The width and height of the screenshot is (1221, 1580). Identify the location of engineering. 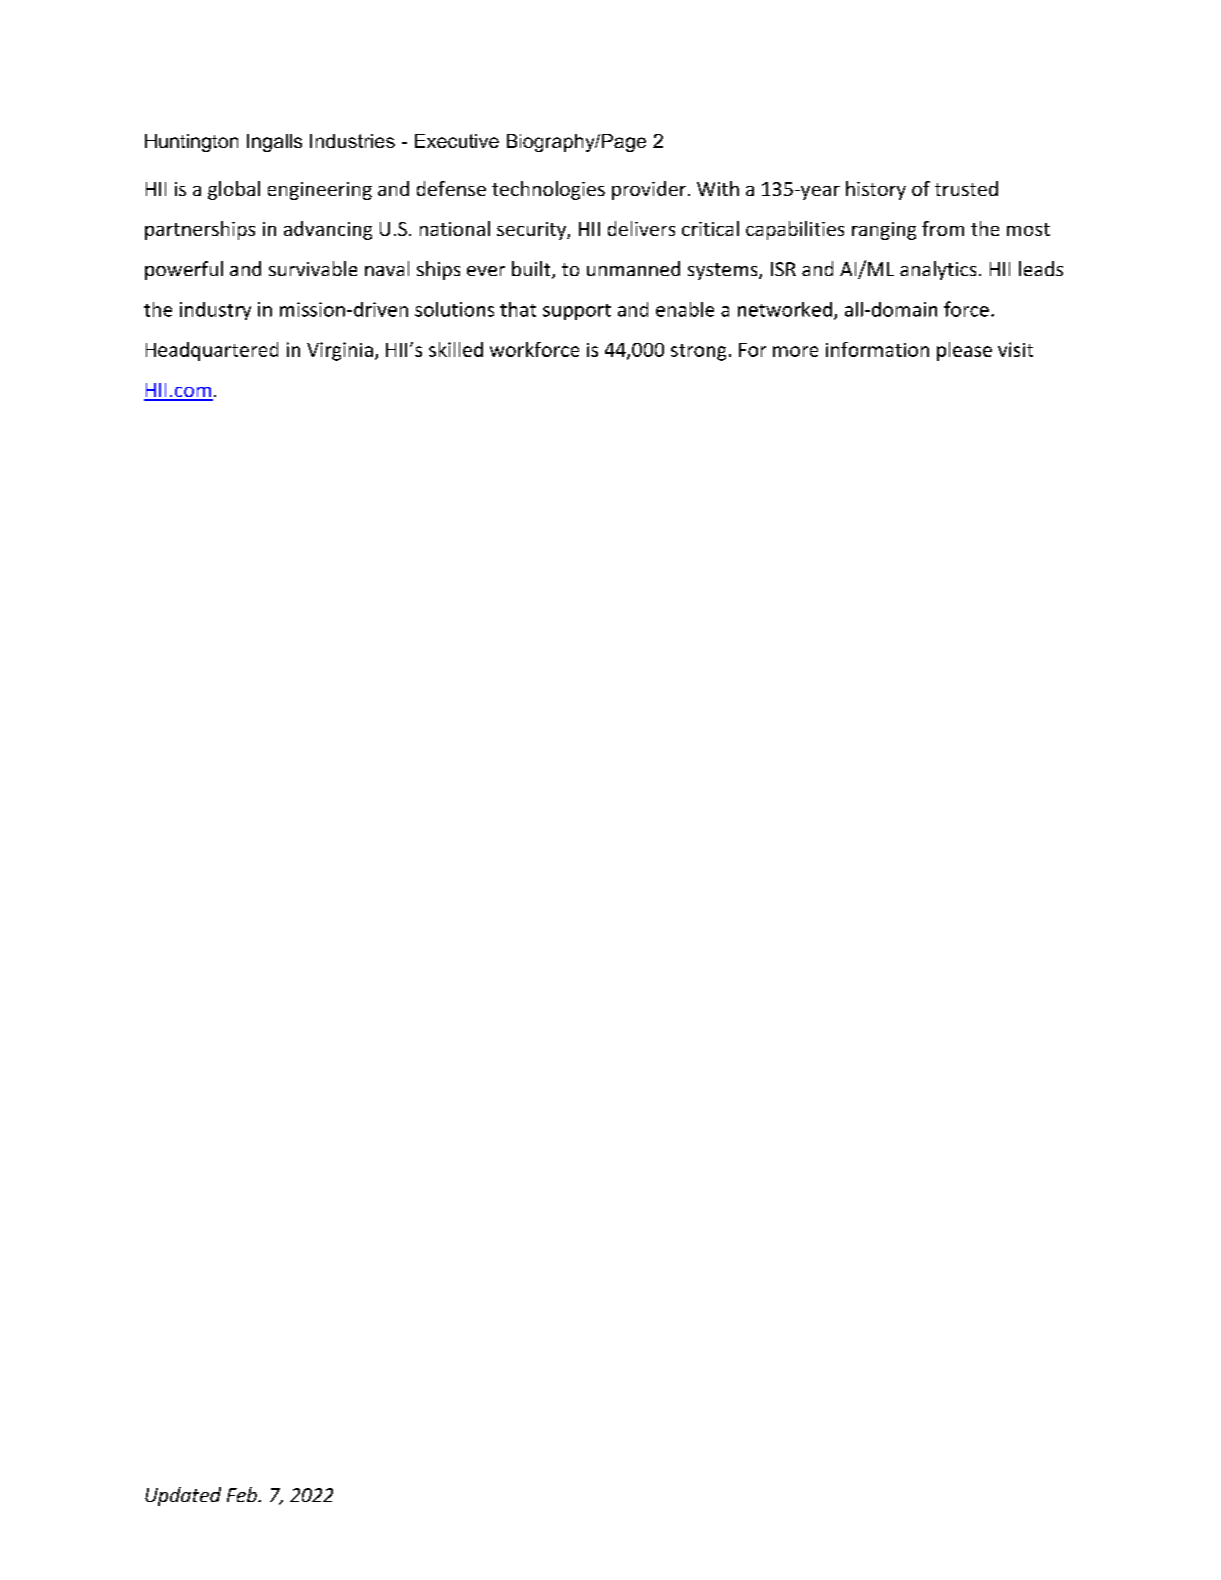
(320, 191).
